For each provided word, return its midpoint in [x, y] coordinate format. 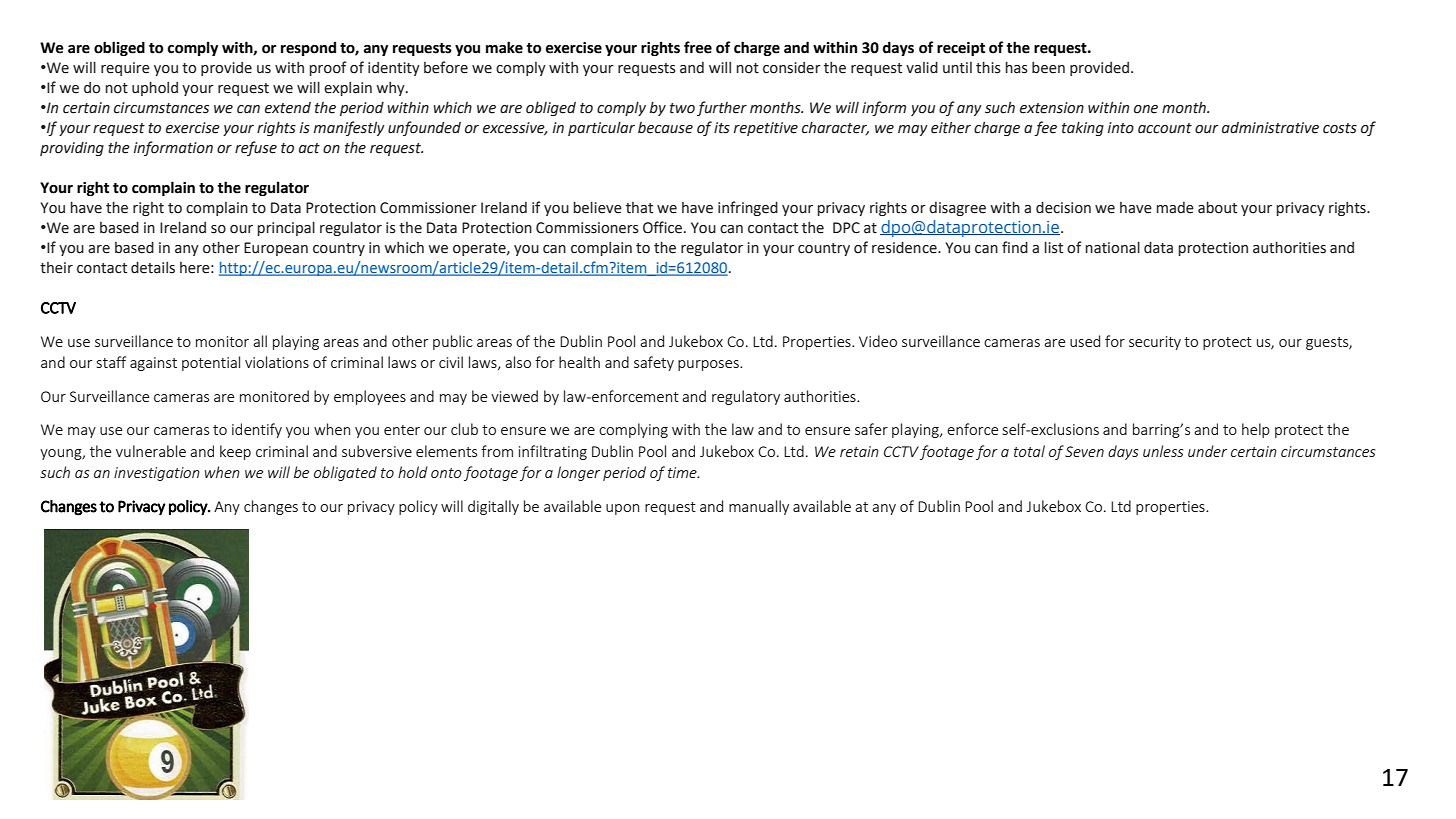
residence [905, 247]
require [125, 69]
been [1048, 68]
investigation [157, 474]
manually [759, 507]
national [1113, 247]
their [56, 268]
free [698, 47]
